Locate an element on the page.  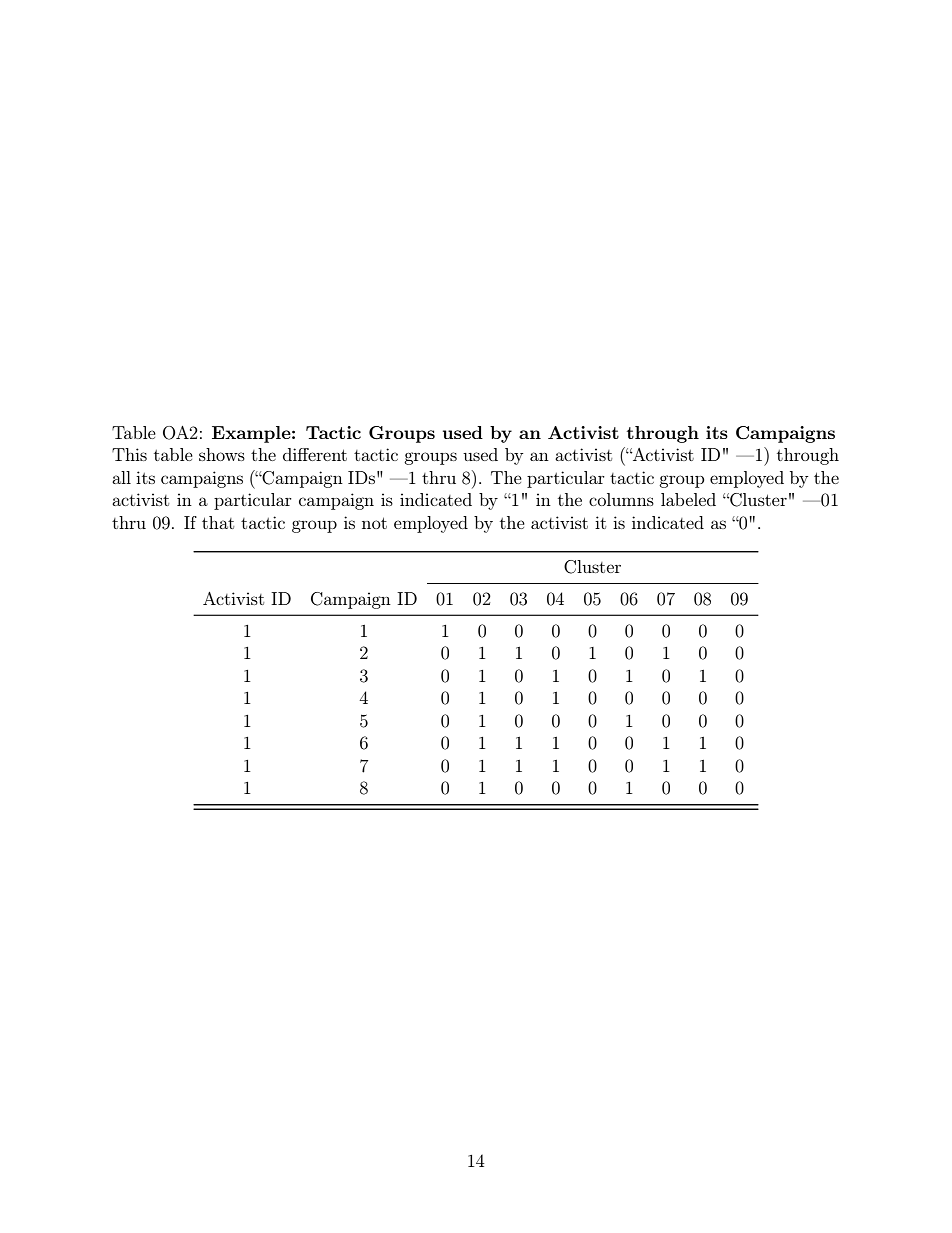
columns is located at coordinates (621, 499).
